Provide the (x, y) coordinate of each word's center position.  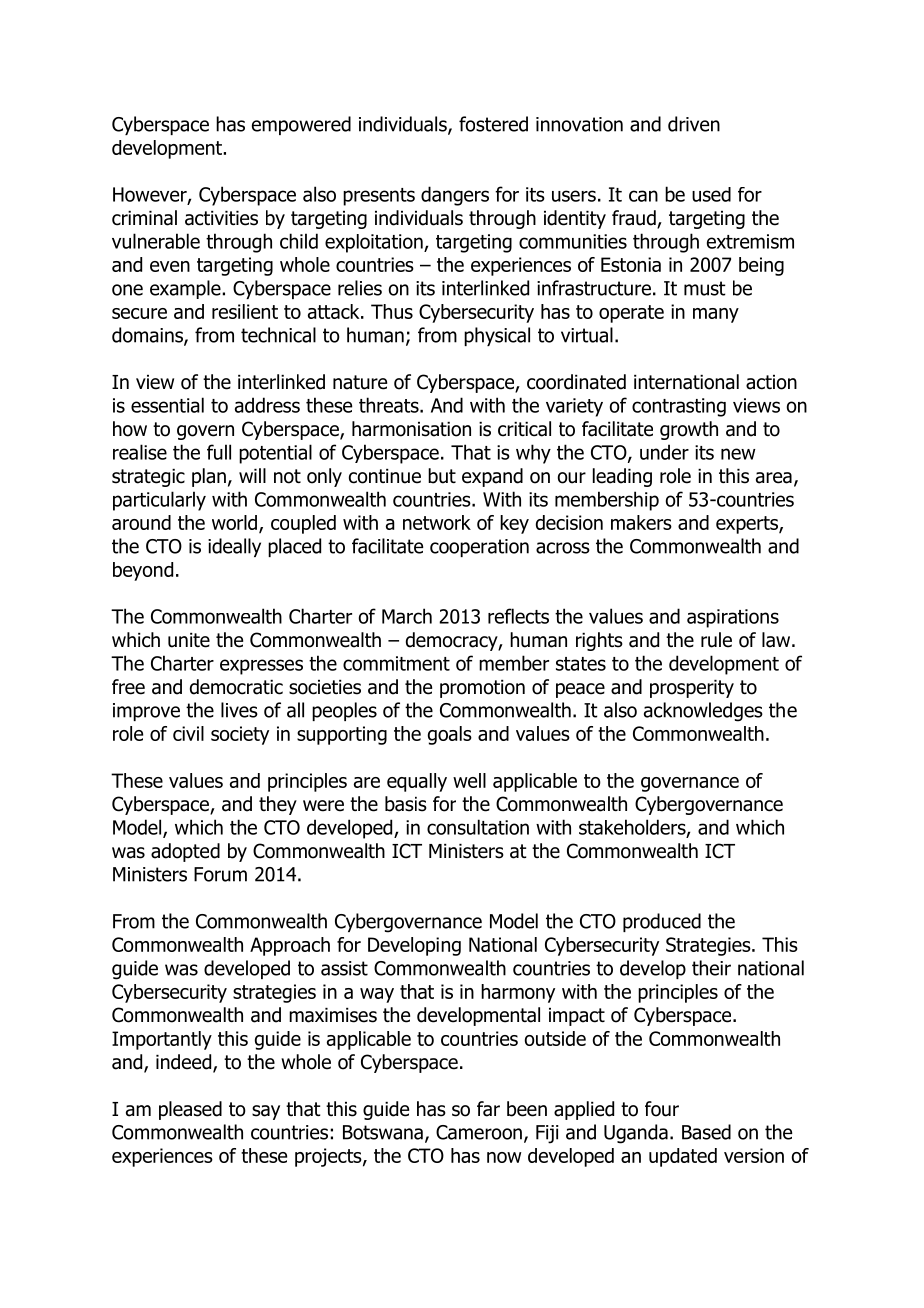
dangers (455, 196)
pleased (190, 1110)
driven (694, 124)
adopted (185, 852)
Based (706, 1132)
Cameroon (479, 1132)
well (469, 780)
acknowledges (703, 712)
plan (209, 477)
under (664, 452)
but (442, 476)
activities (221, 218)
